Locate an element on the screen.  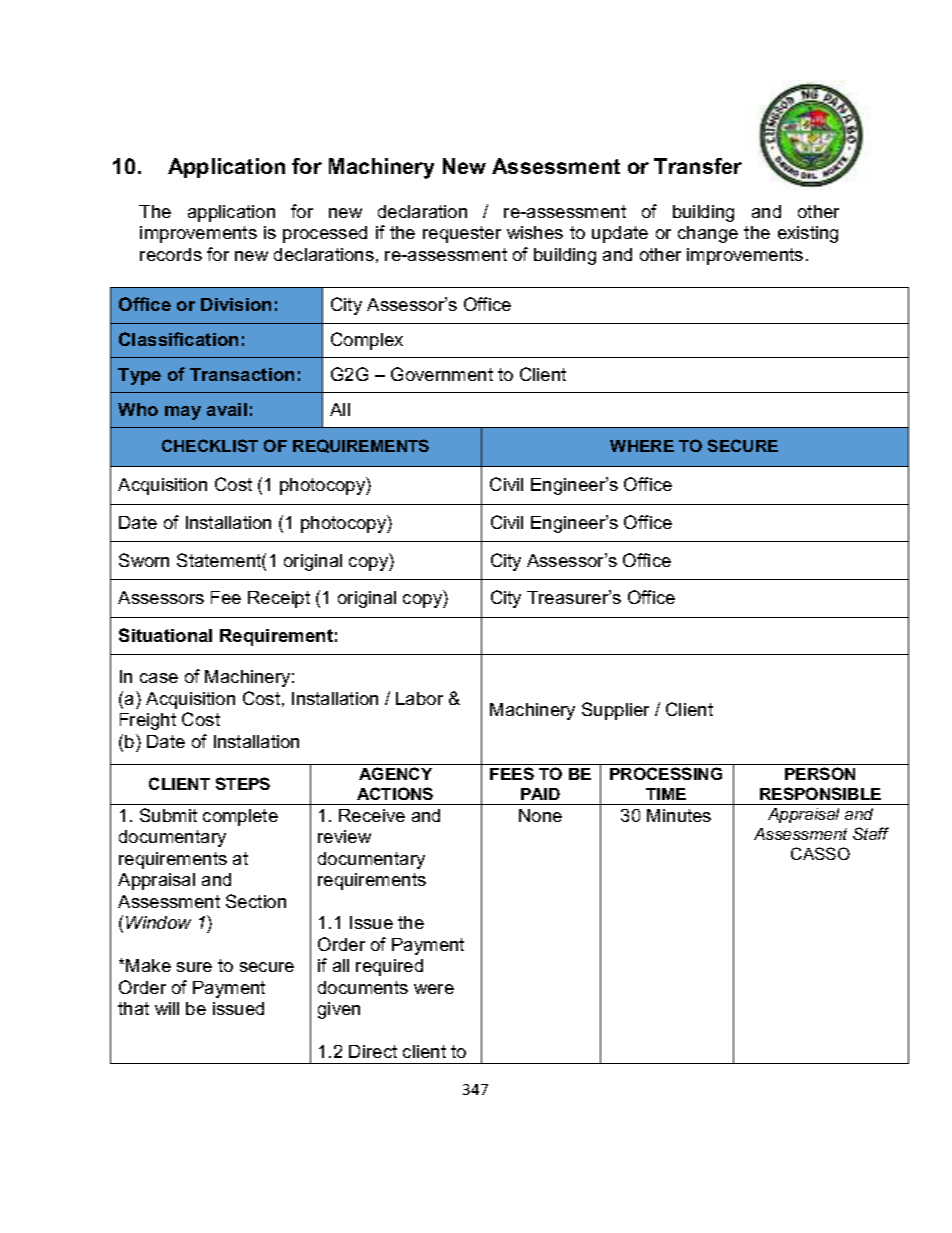
existing is located at coordinates (808, 234).
